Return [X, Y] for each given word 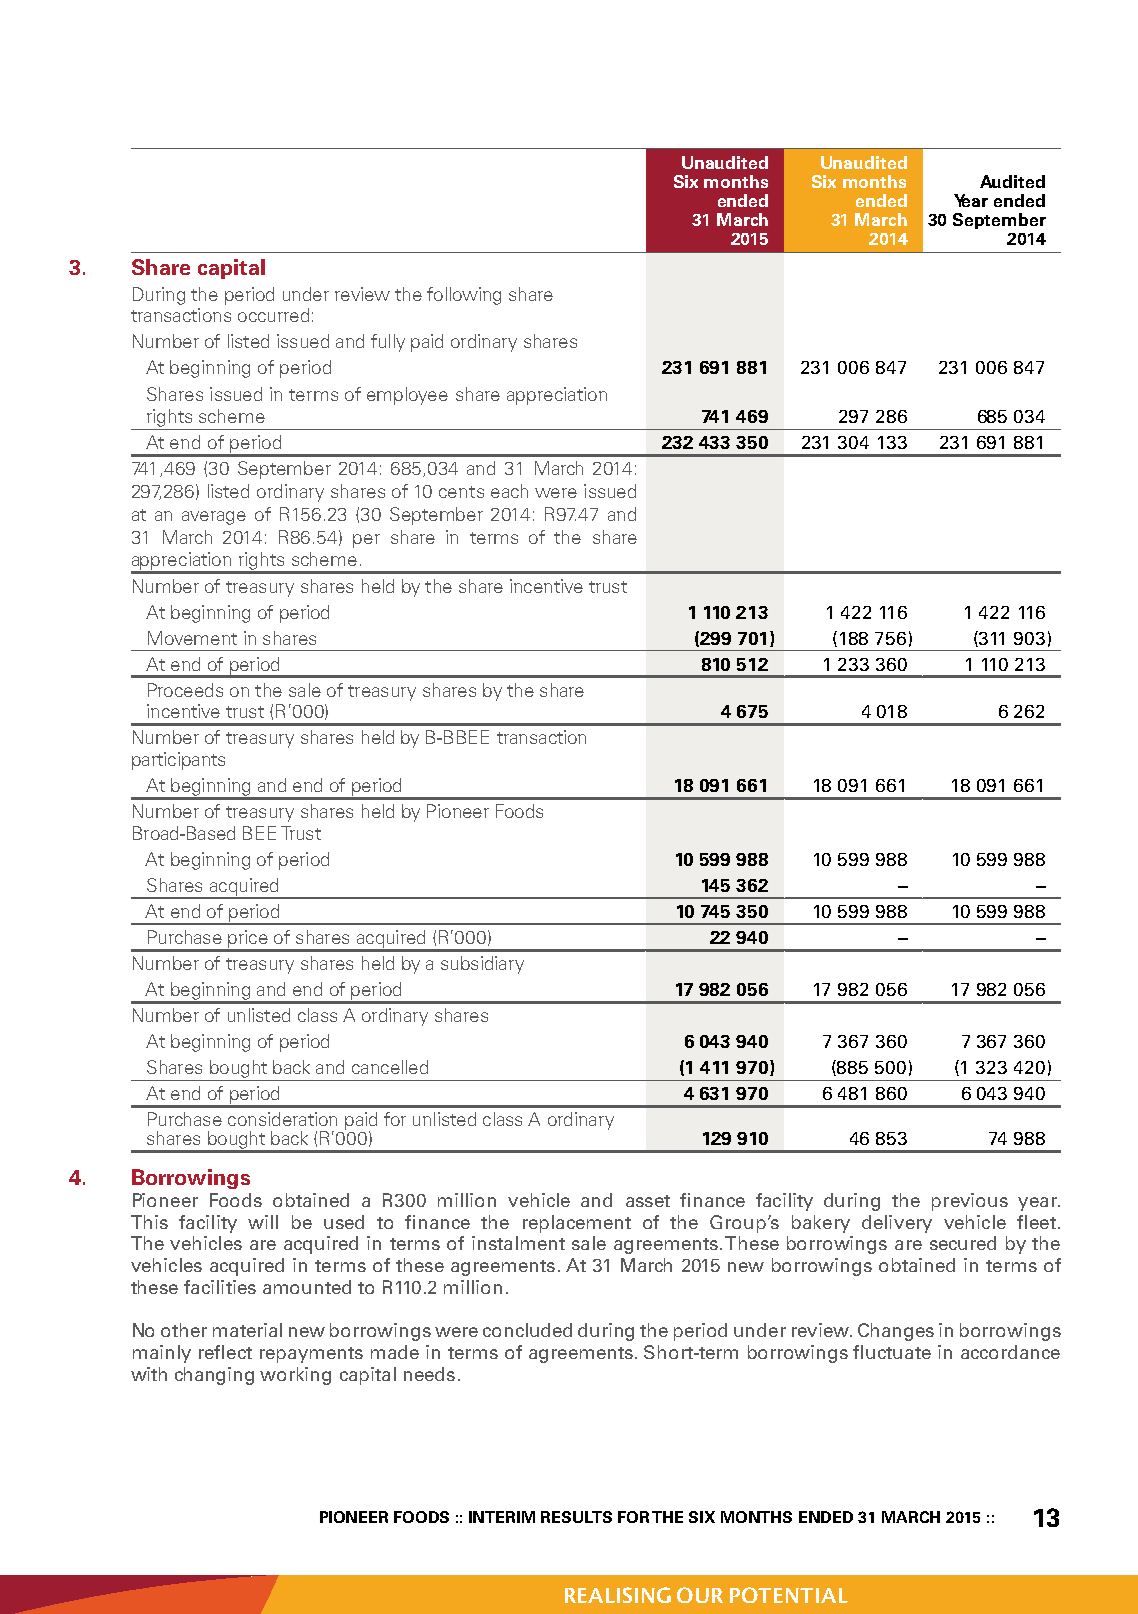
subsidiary [482, 965]
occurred [273, 315]
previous [970, 1202]
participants [178, 761]
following [464, 296]
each [509, 491]
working [295, 1376]
